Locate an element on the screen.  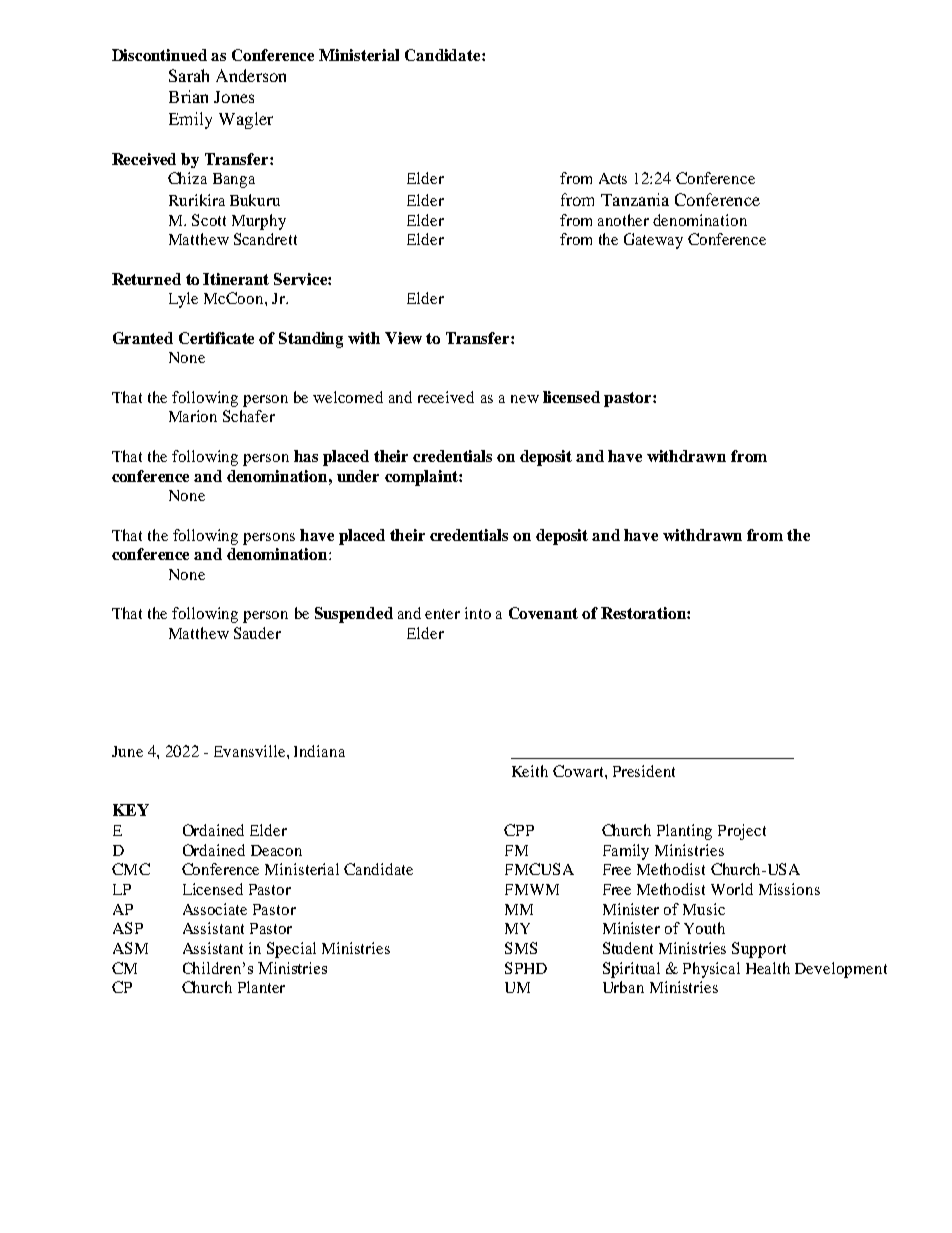
new is located at coordinates (525, 399).
